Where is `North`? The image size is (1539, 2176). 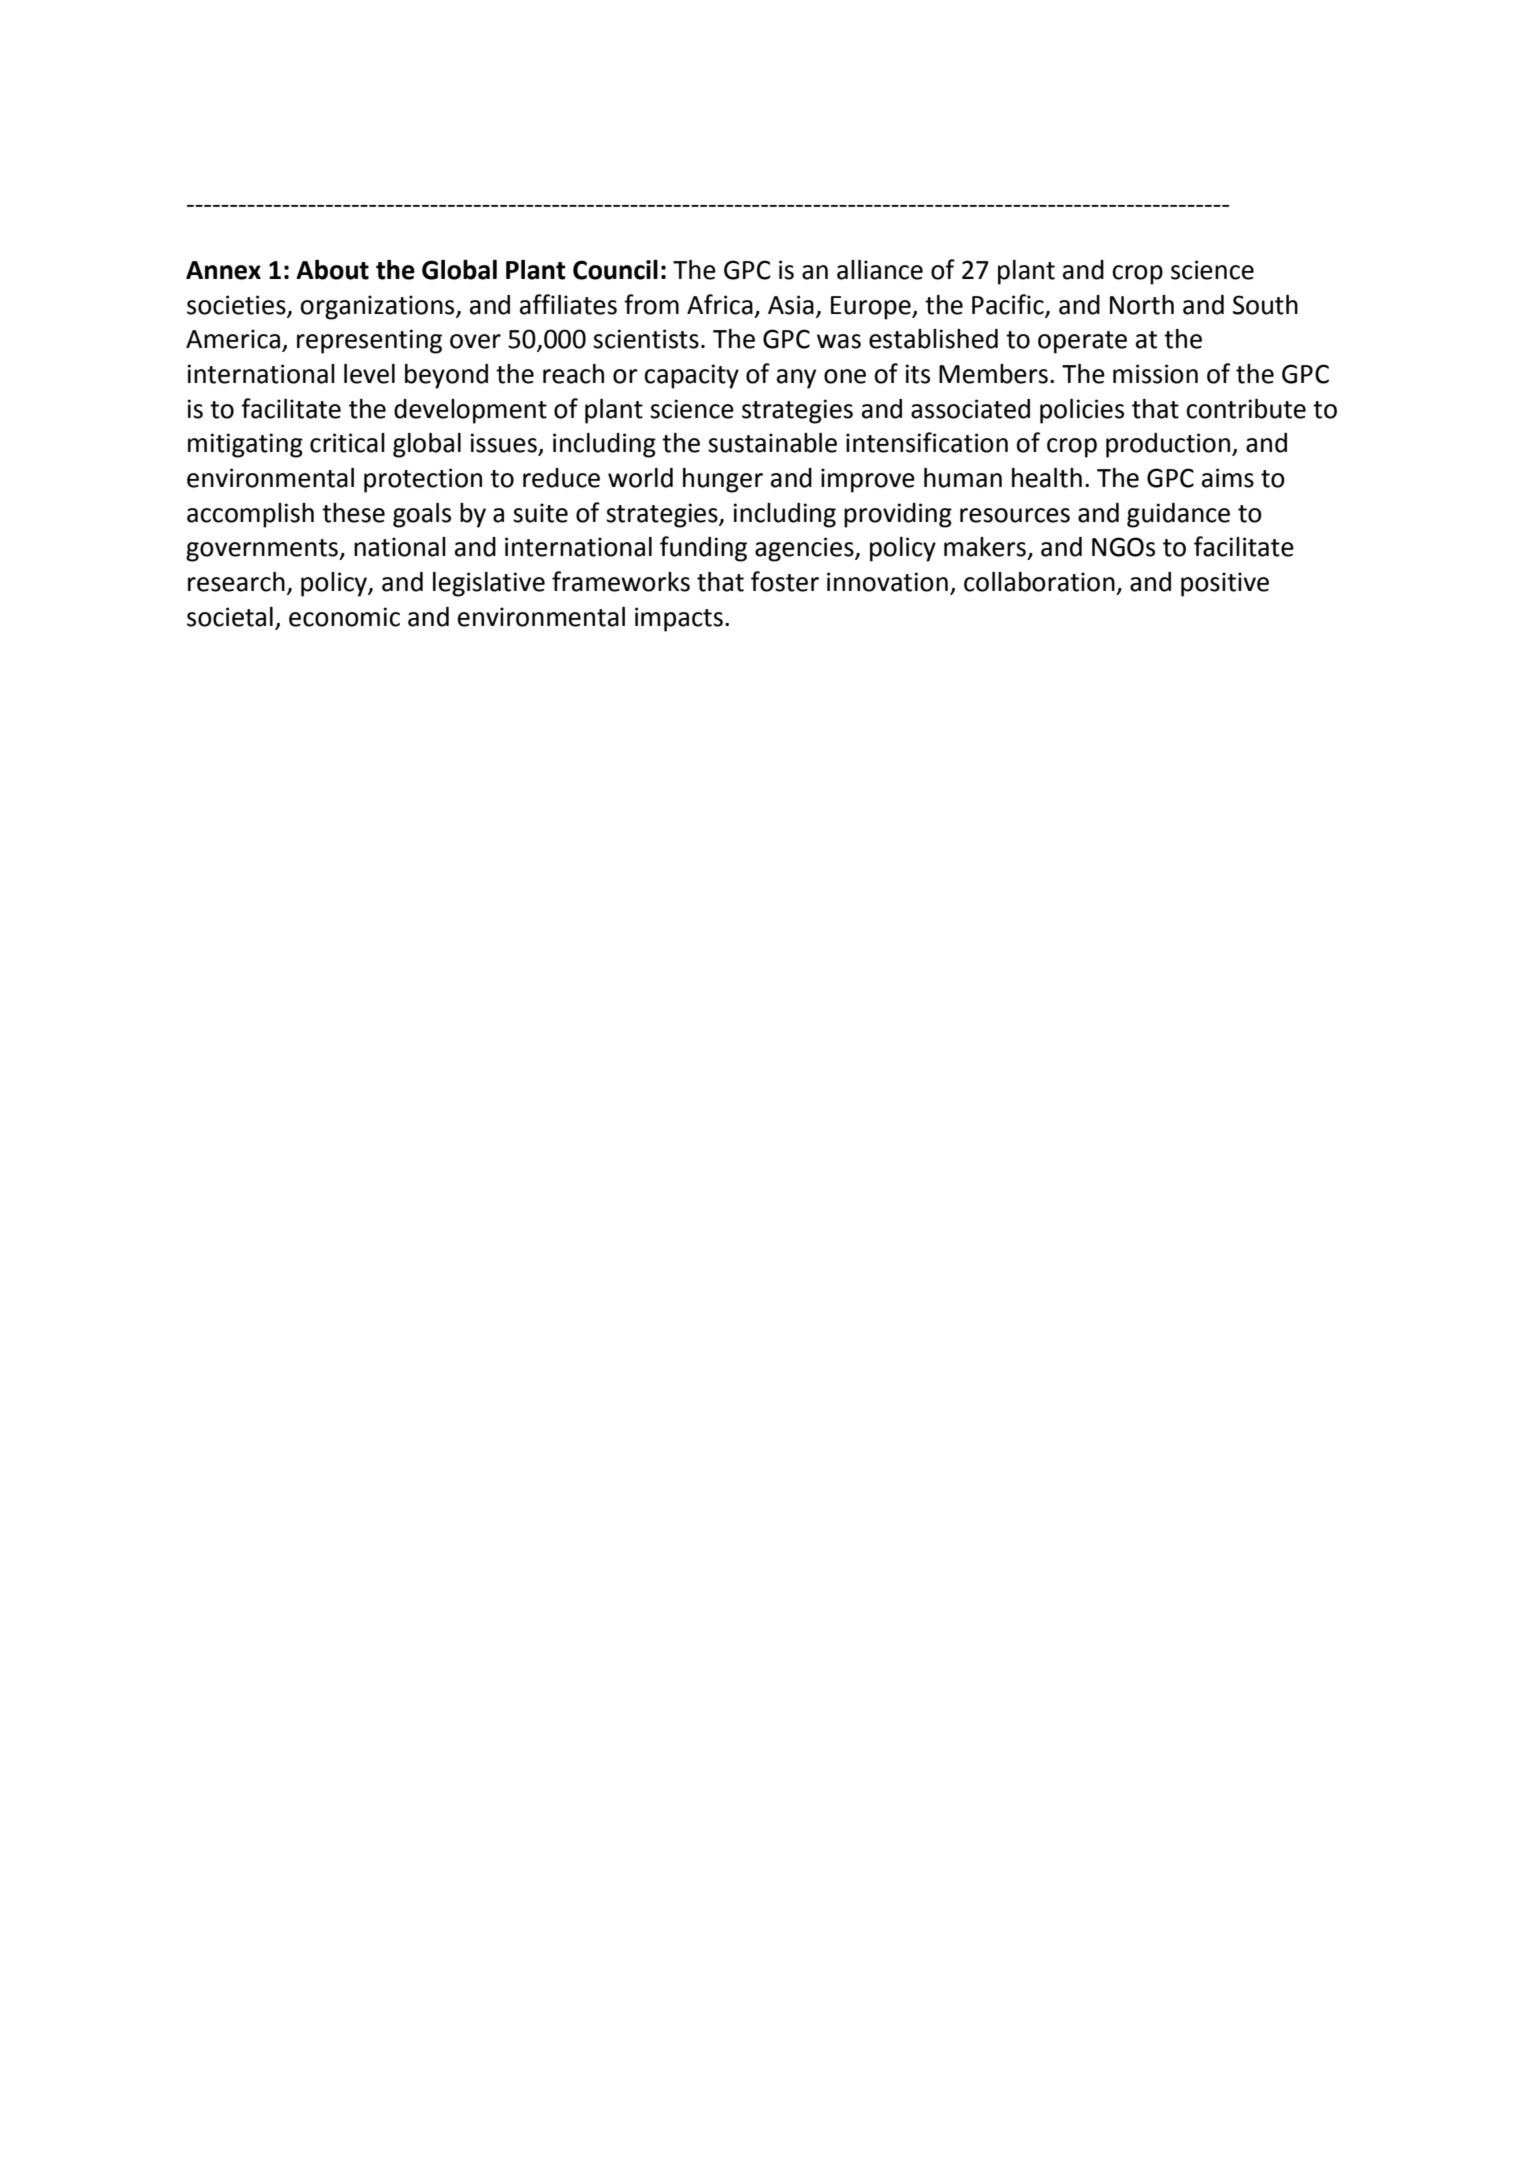 North is located at coordinates (1142, 305).
